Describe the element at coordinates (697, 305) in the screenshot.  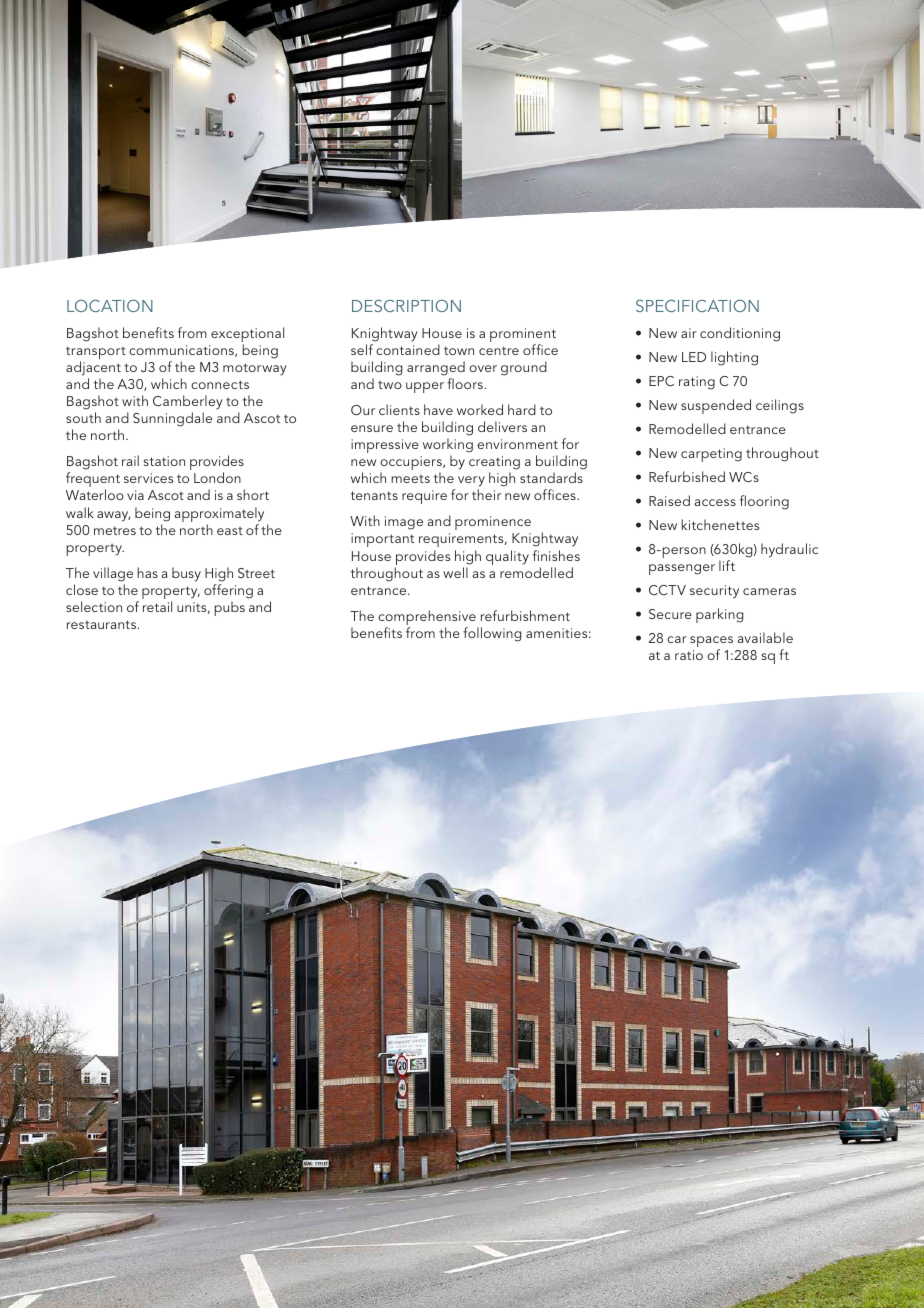
I see `SPECIFICATION` at that location.
